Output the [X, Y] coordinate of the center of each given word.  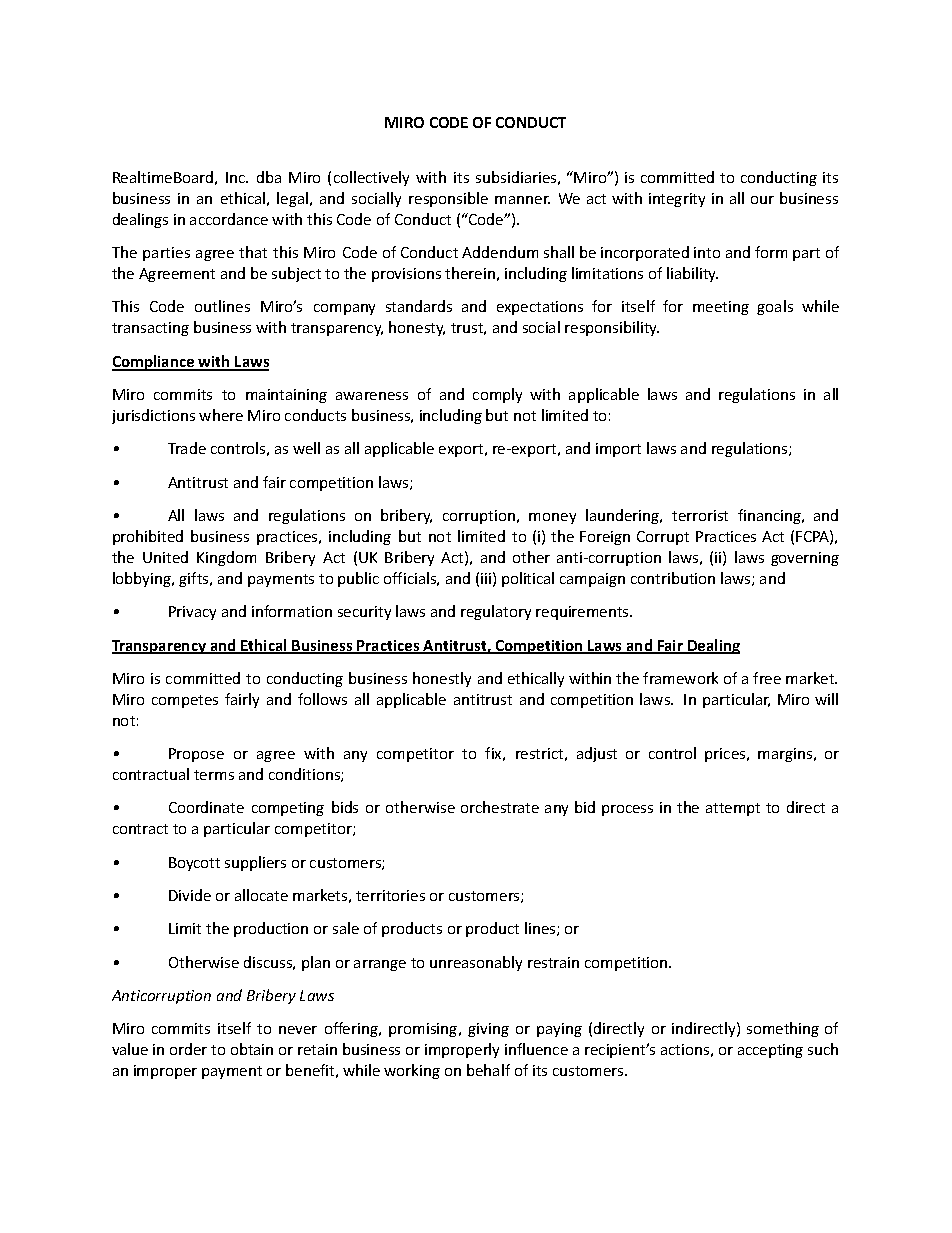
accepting [770, 1051]
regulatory [496, 612]
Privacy [192, 613]
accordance [229, 219]
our [762, 200]
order [188, 1049]
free [767, 678]
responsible [448, 199]
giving [488, 1030]
